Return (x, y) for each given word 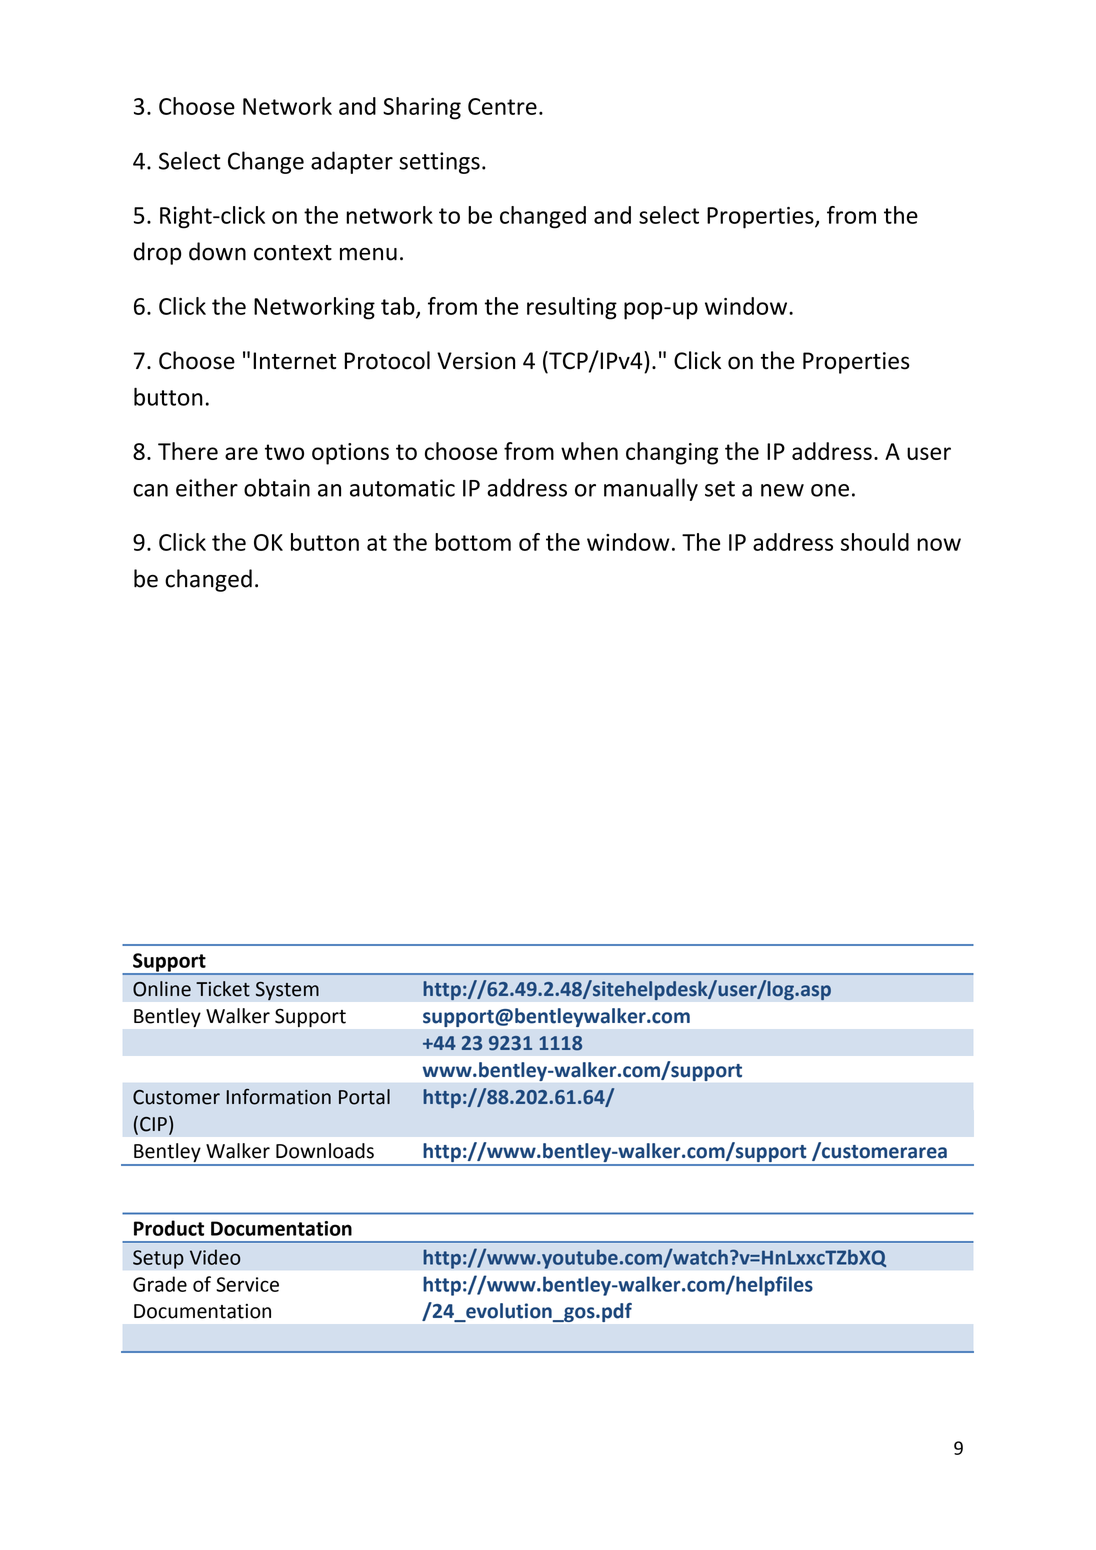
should (875, 542)
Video (215, 1257)
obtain (277, 487)
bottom (473, 542)
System (287, 990)
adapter (352, 162)
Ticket (223, 989)
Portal (364, 1097)
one (830, 490)
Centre (502, 106)
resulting (572, 308)
